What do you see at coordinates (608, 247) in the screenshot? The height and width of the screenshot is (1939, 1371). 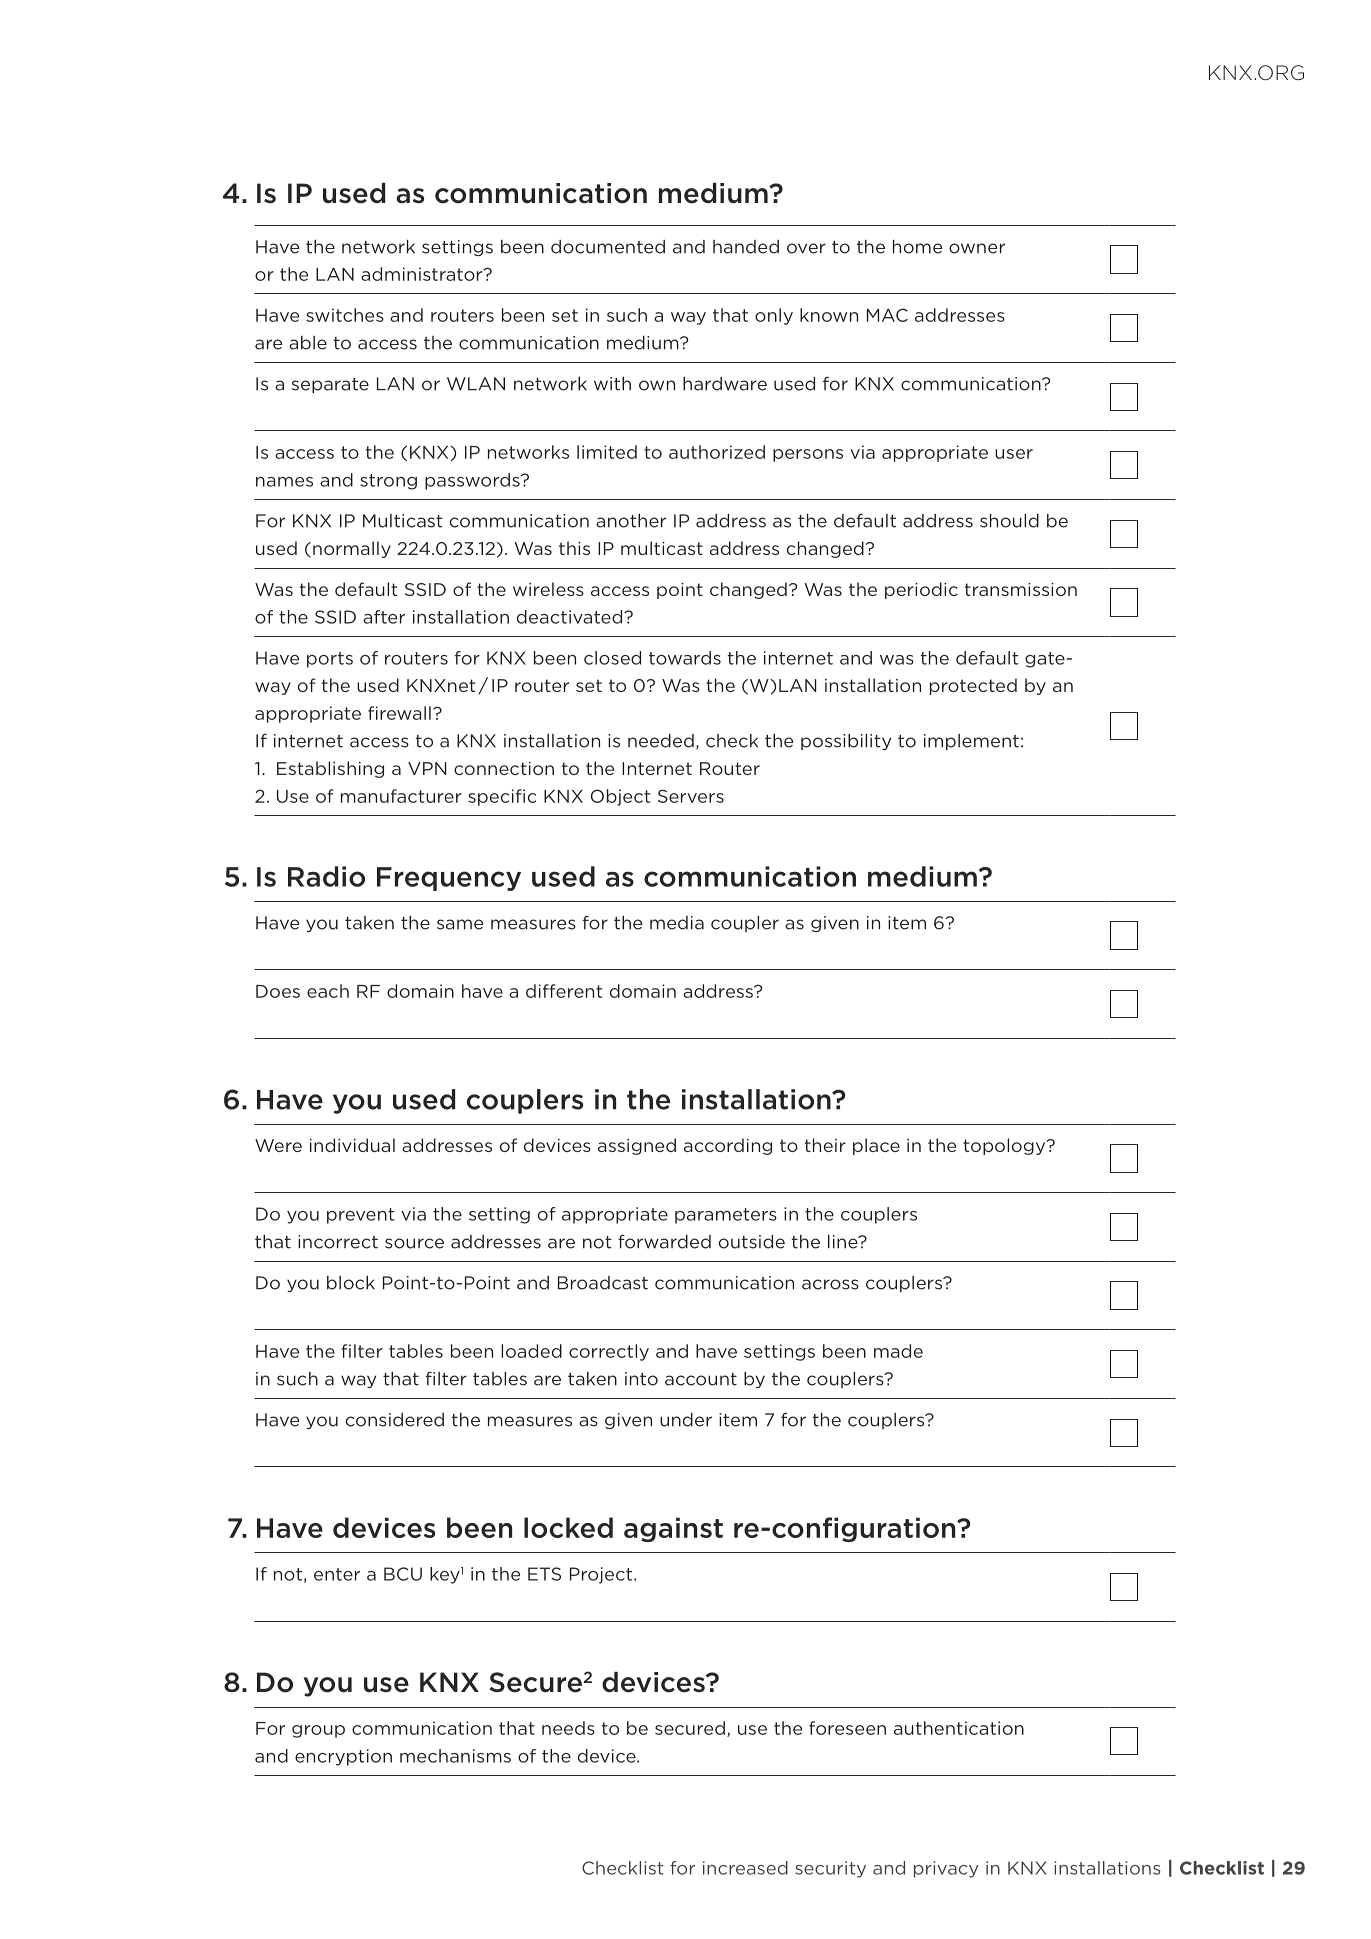 I see `documented` at bounding box center [608, 247].
